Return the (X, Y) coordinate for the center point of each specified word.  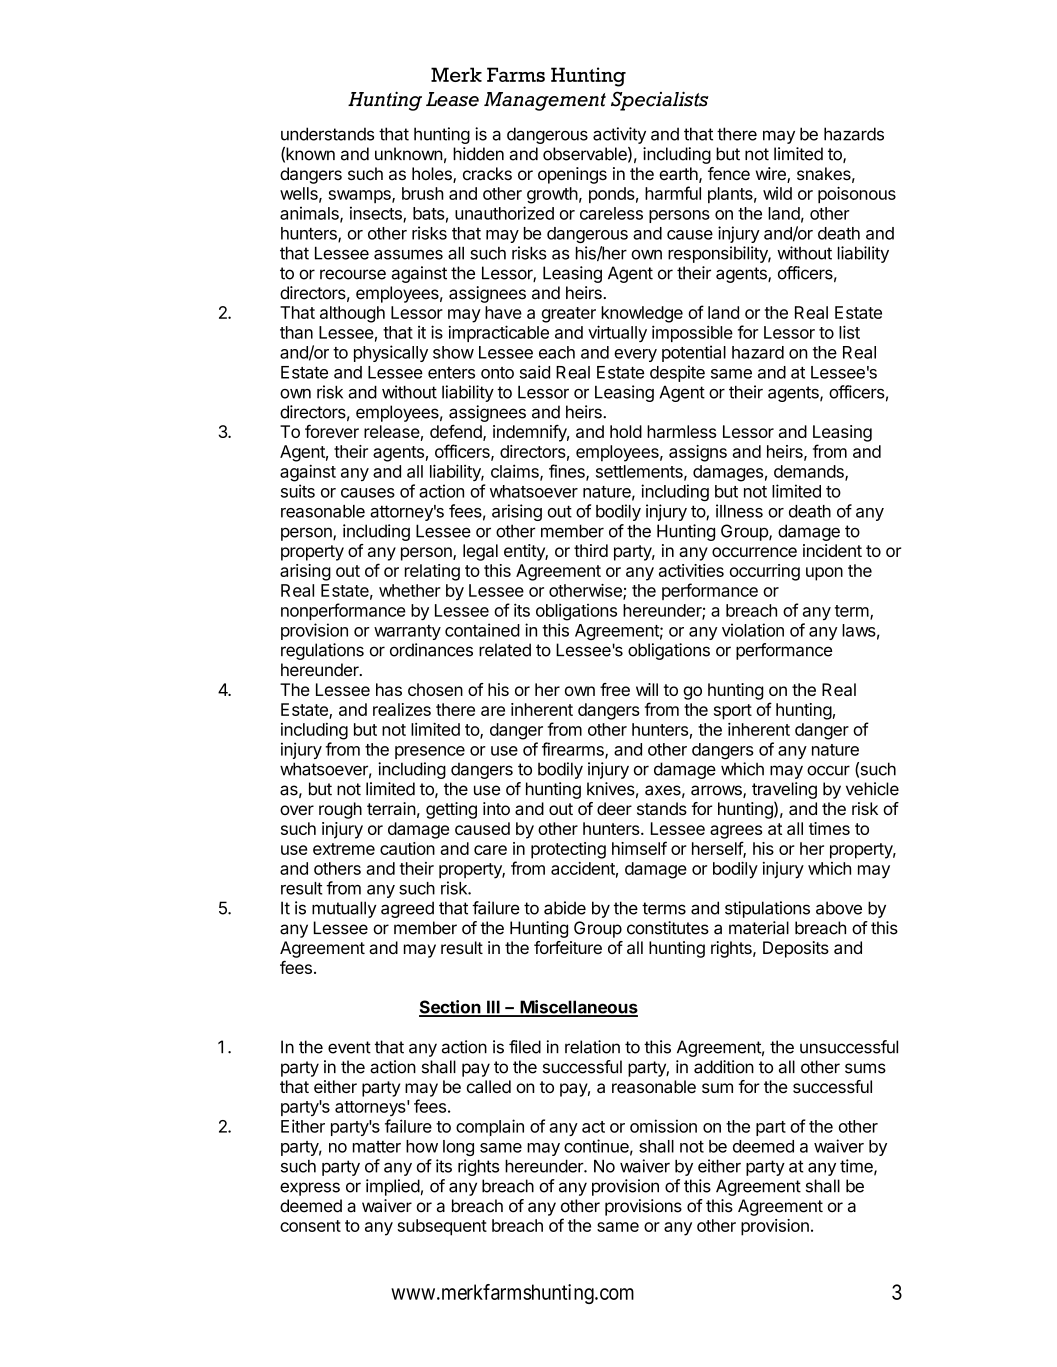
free (615, 689)
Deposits (796, 949)
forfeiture (568, 947)
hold (626, 431)
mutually (344, 909)
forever (332, 431)
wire (772, 175)
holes (433, 175)
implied (393, 1187)
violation (753, 630)
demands (810, 472)
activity (619, 135)
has (389, 689)
